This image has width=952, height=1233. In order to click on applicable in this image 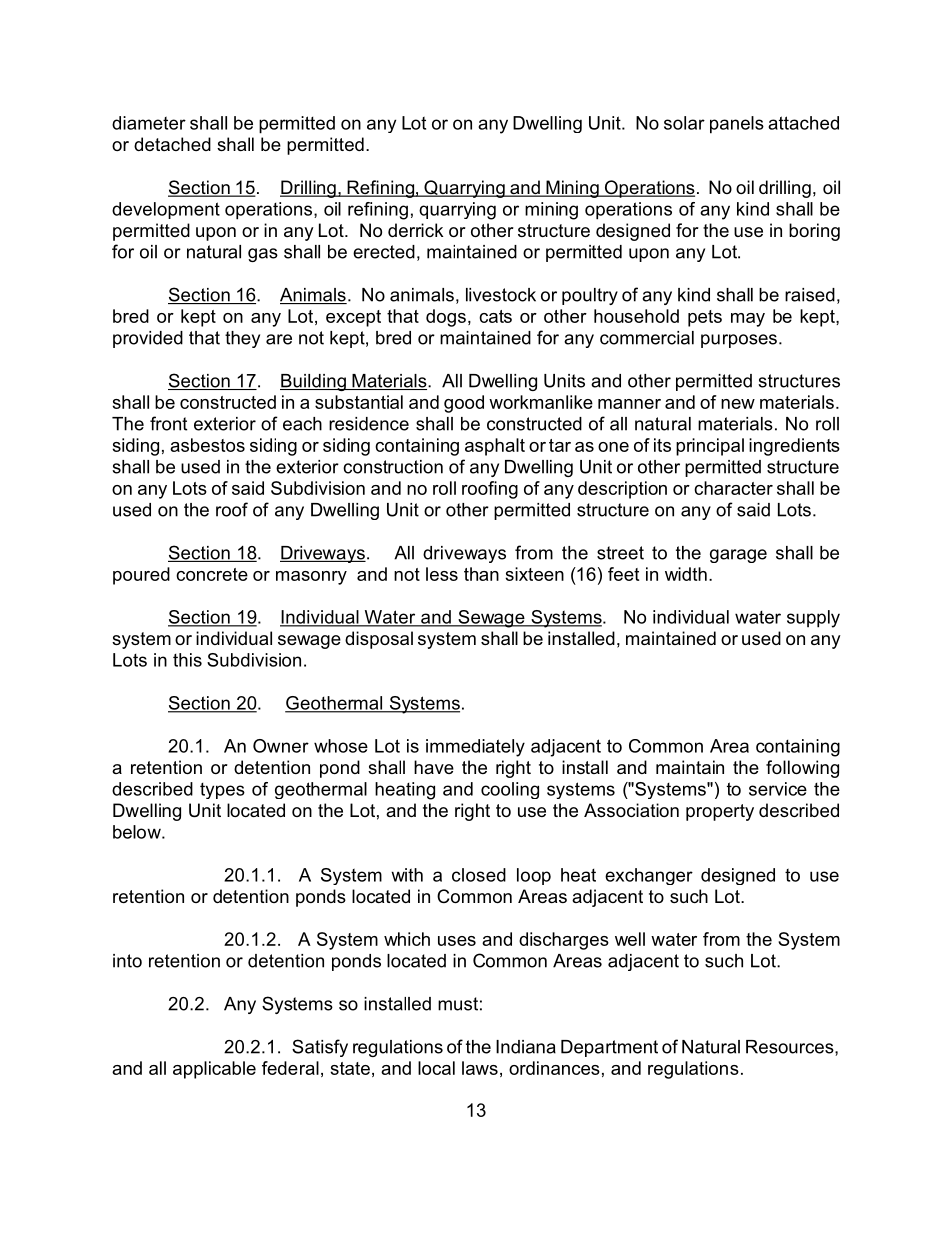, I will do `click(214, 1070)`.
